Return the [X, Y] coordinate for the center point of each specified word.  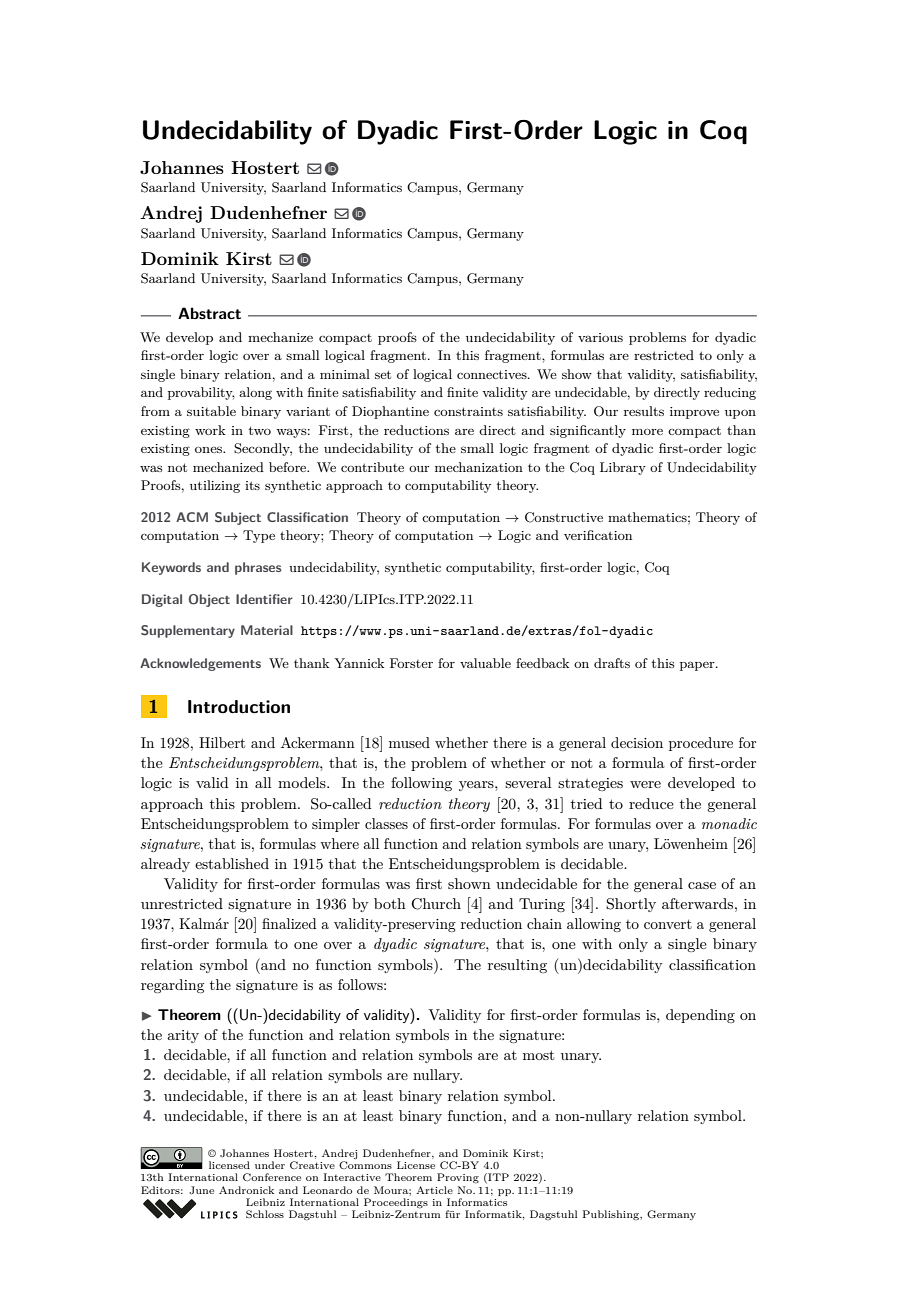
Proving [458, 1178]
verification [598, 535]
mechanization [479, 467]
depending [700, 1016]
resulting [517, 966]
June [201, 1190]
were [645, 784]
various [600, 337]
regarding [172, 986]
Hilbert [222, 742]
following [421, 784]
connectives [493, 374]
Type [259, 536]
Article [434, 1190]
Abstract [209, 313]
